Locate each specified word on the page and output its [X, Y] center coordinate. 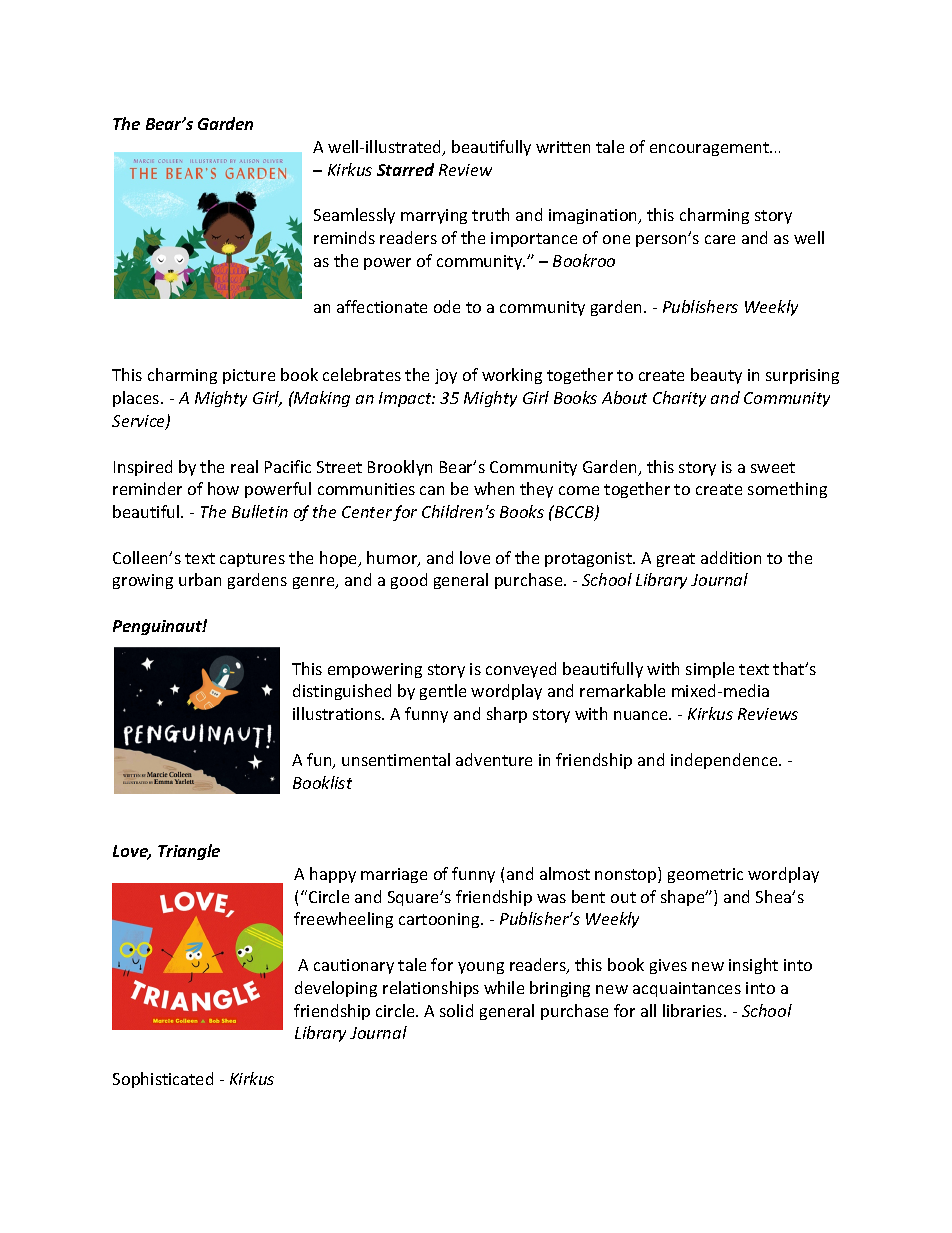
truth [490, 214]
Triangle [189, 852]
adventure [494, 759]
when [494, 488]
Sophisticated [163, 1080]
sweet [773, 467]
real [244, 466]
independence [725, 761]
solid [456, 1010]
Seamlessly [354, 216]
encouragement [711, 149]
